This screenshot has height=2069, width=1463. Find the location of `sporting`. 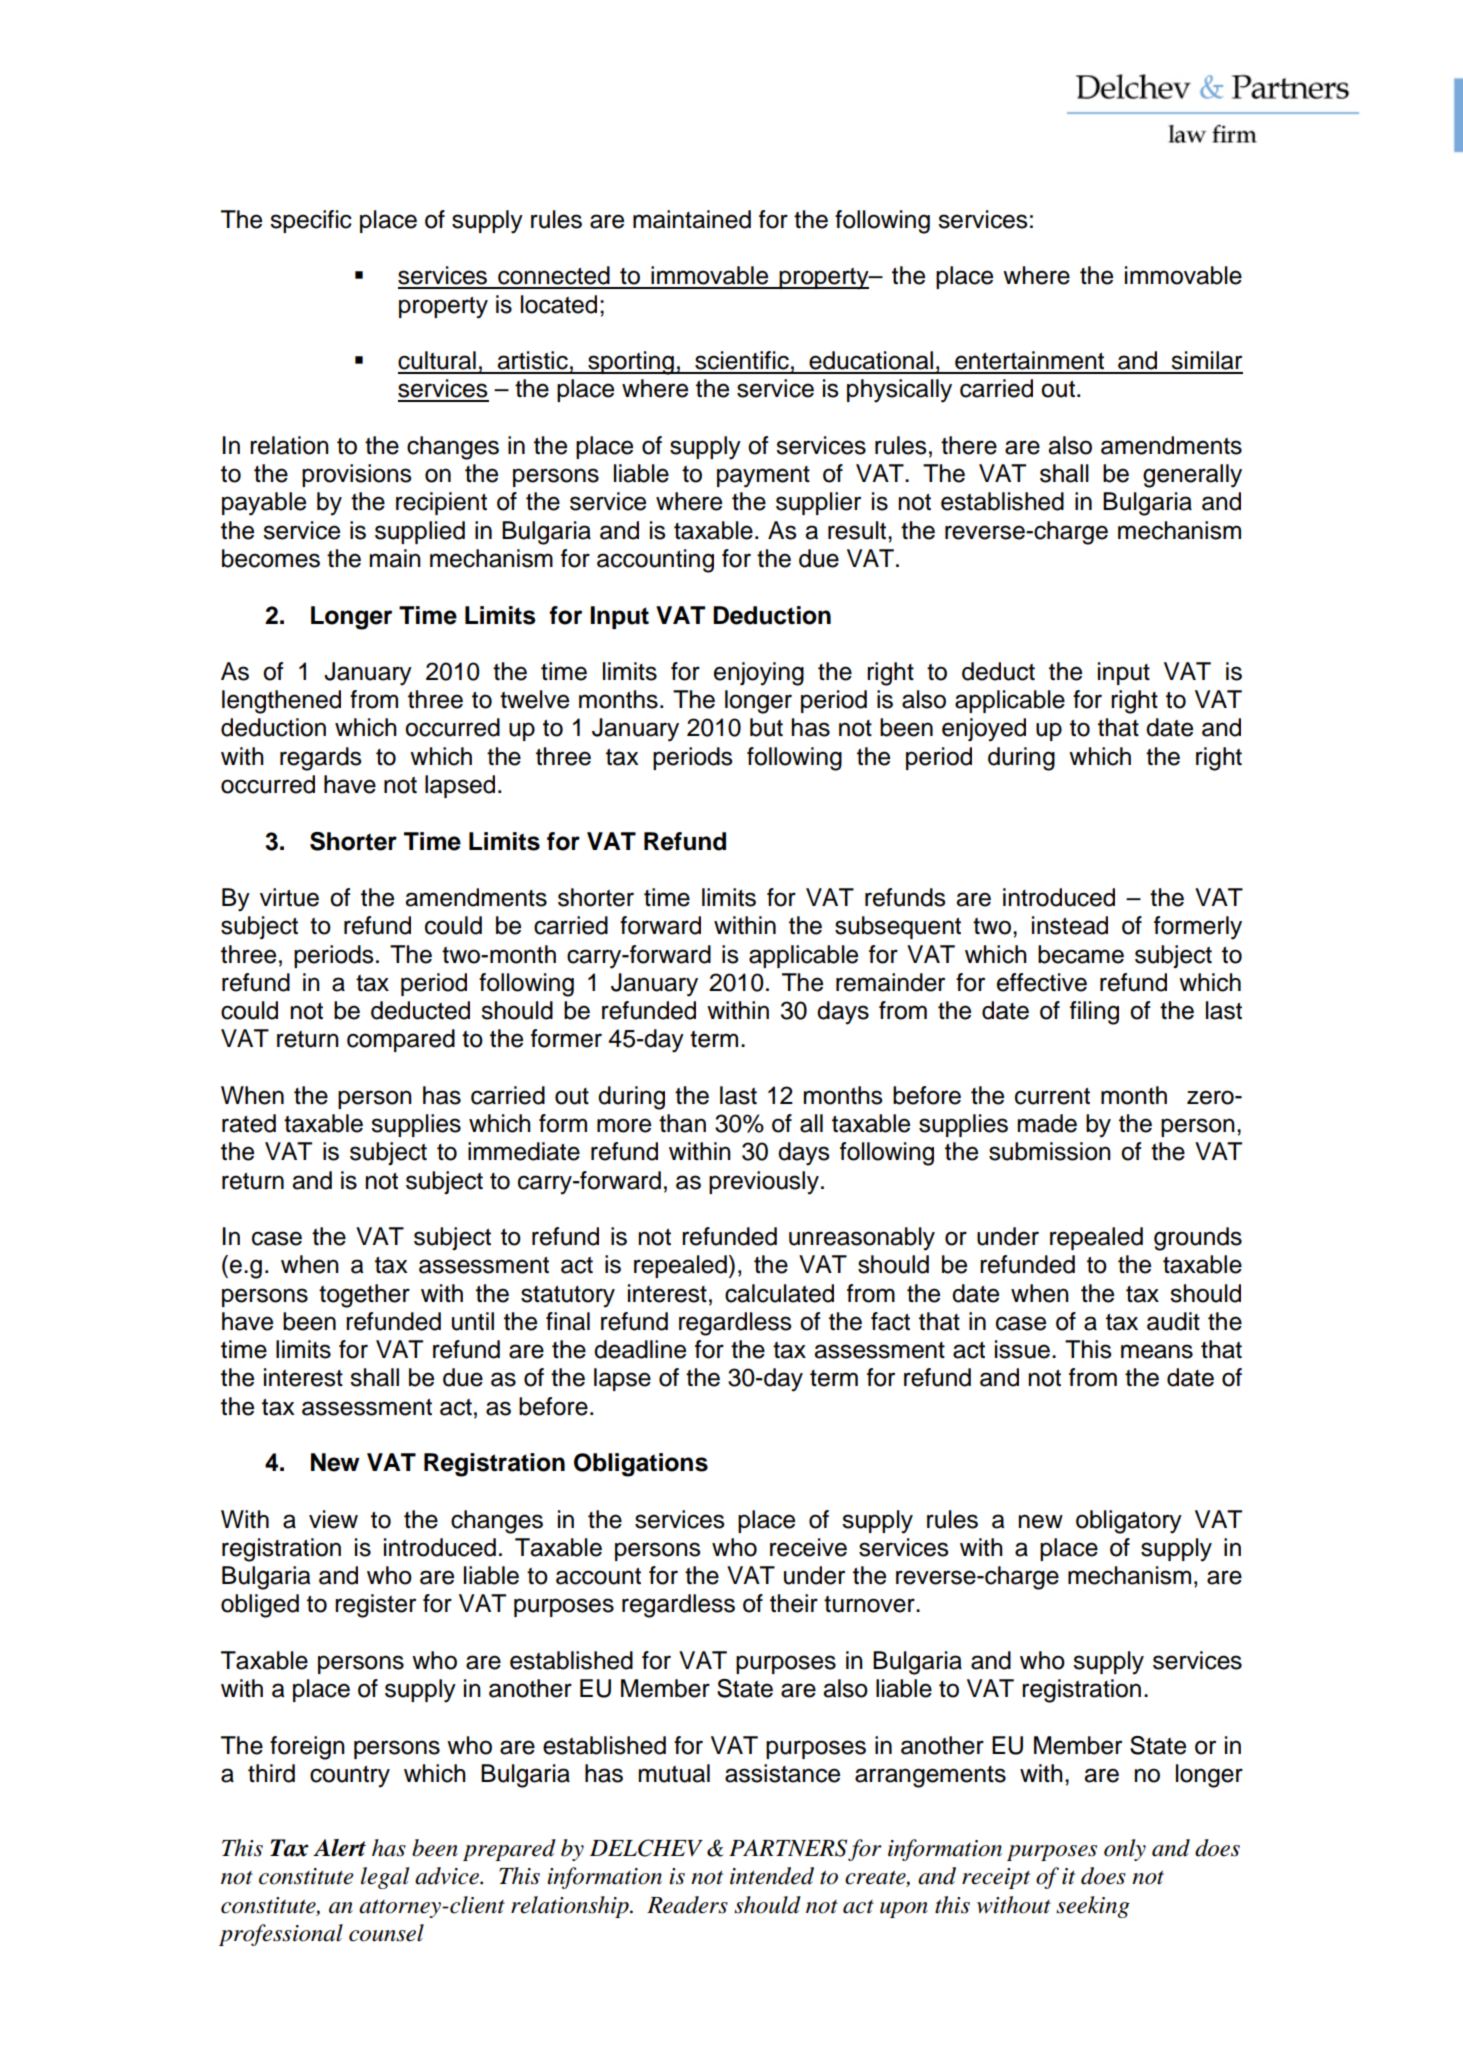

sporting is located at coordinates (631, 363).
